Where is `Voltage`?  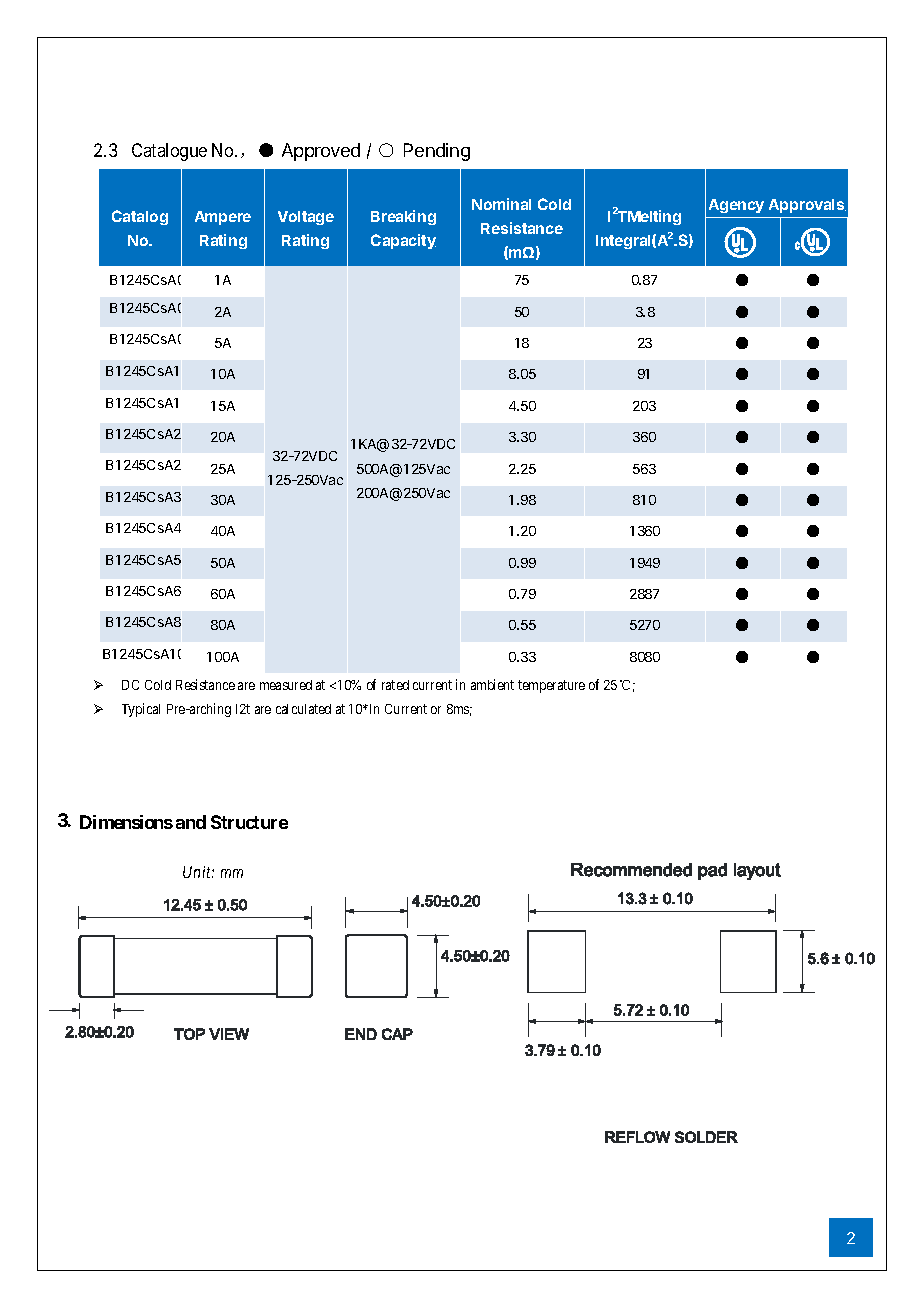 Voltage is located at coordinates (306, 218).
